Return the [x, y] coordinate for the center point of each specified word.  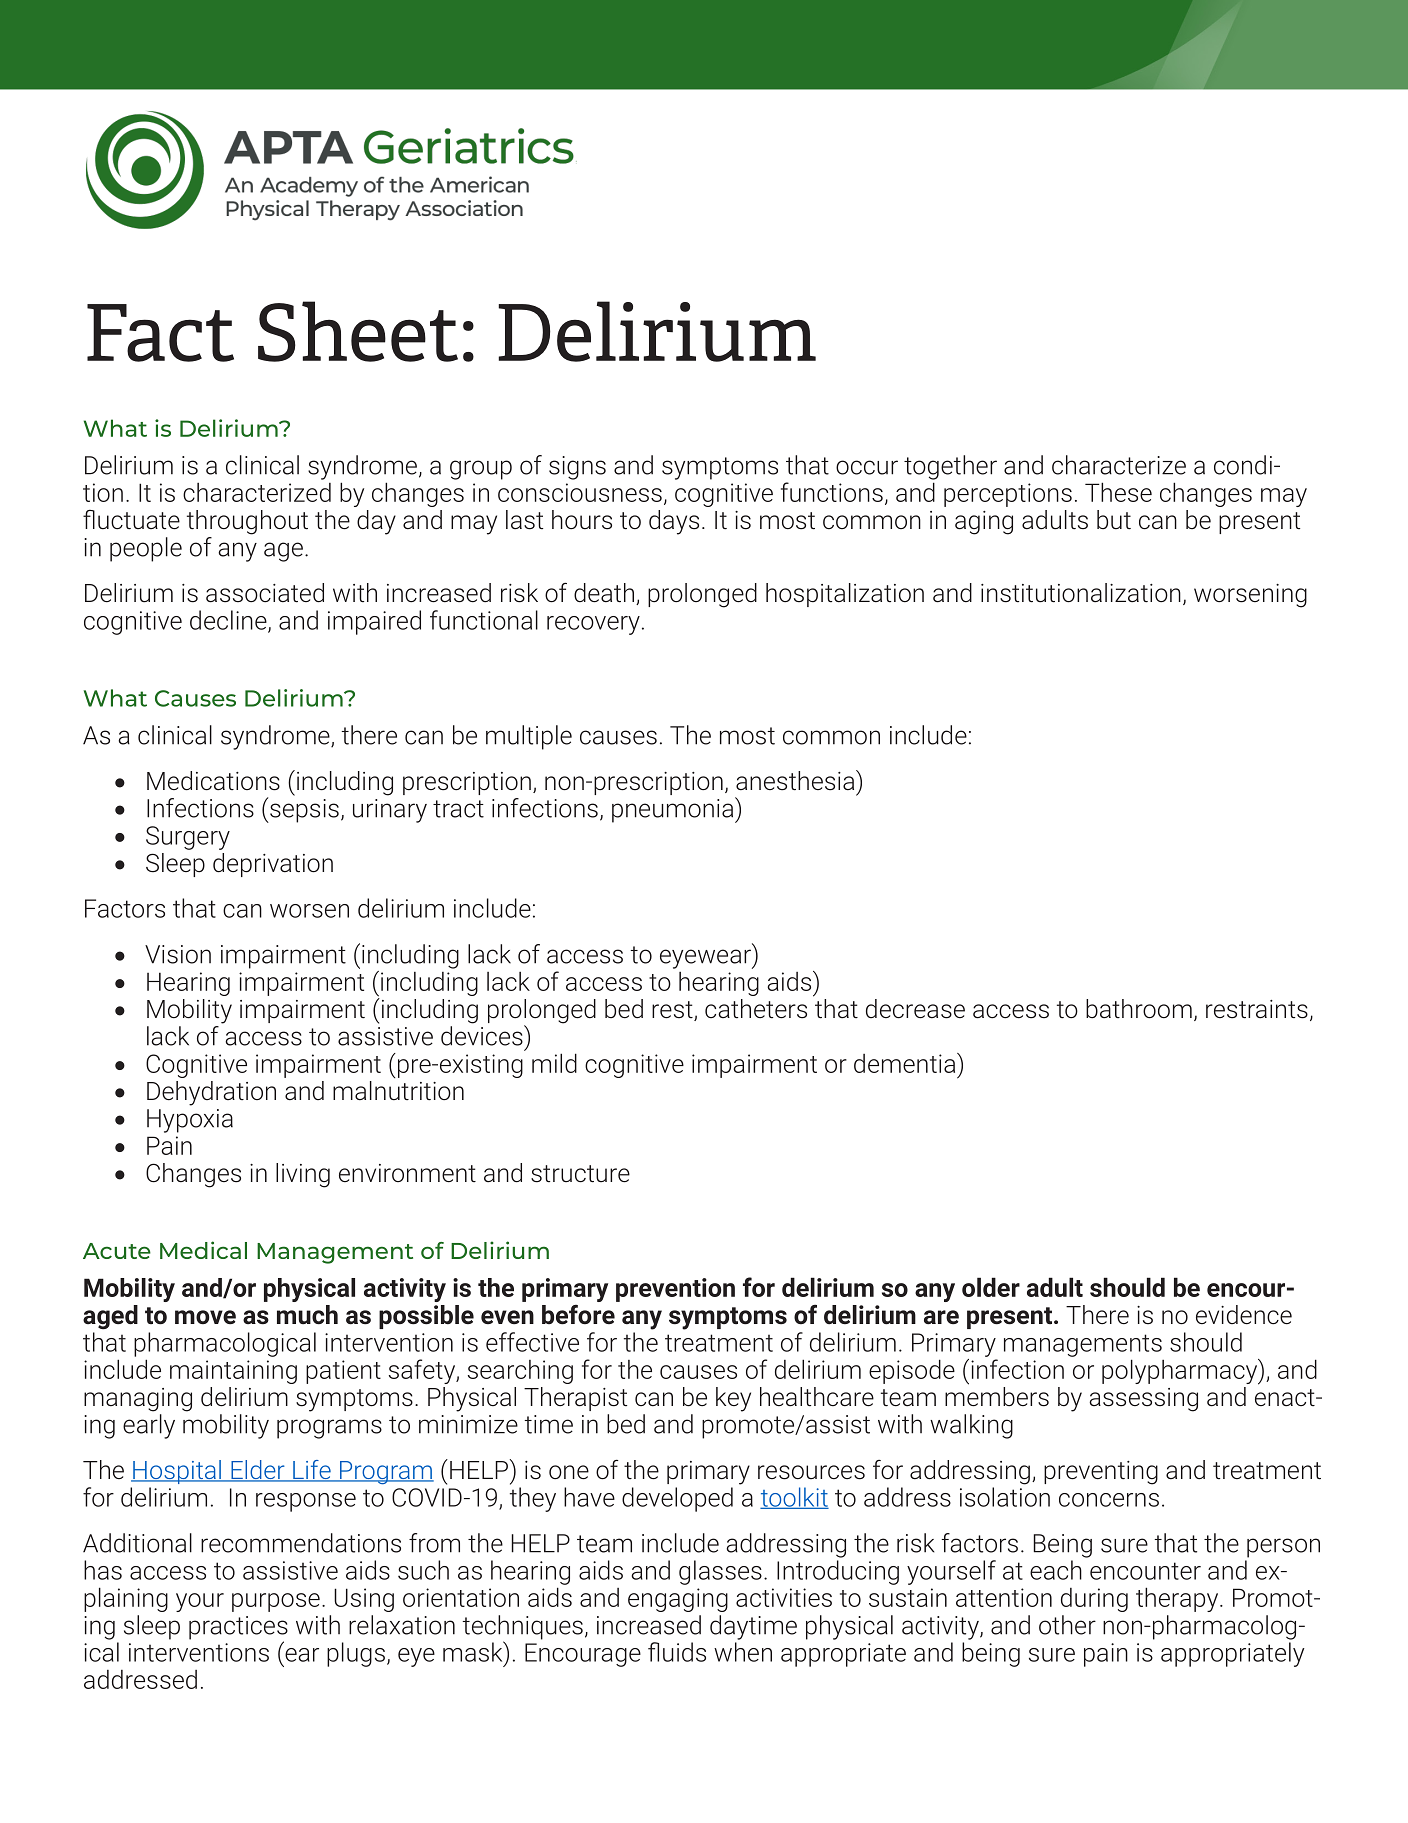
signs [577, 468]
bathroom [1139, 1009]
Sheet [358, 331]
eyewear [706, 959]
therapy [1178, 1599]
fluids [677, 1652]
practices [238, 1629]
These [1118, 492]
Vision [178, 954]
